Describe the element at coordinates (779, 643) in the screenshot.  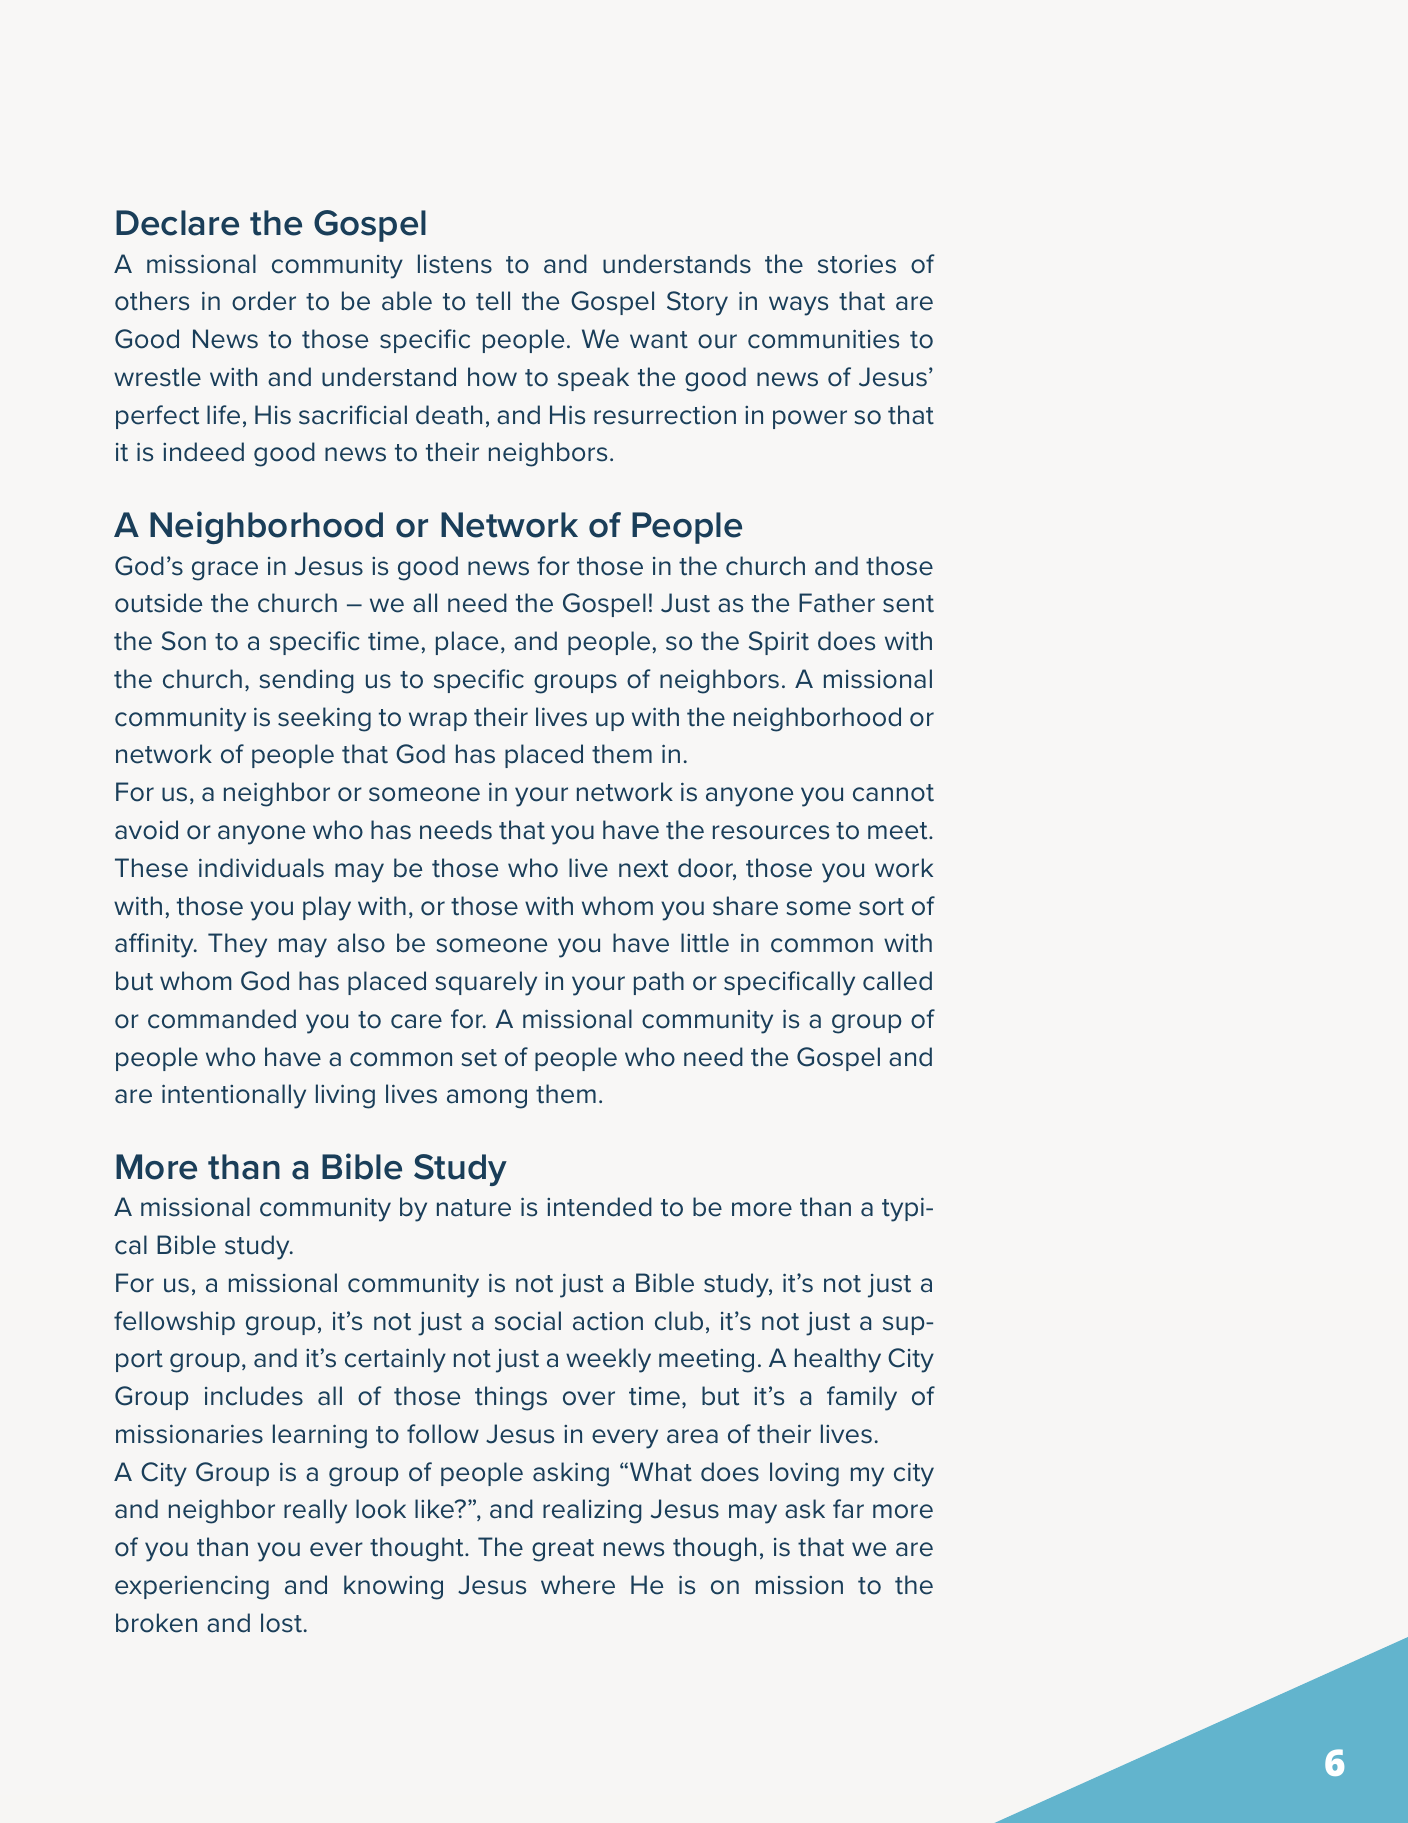
I see `Spirit` at that location.
